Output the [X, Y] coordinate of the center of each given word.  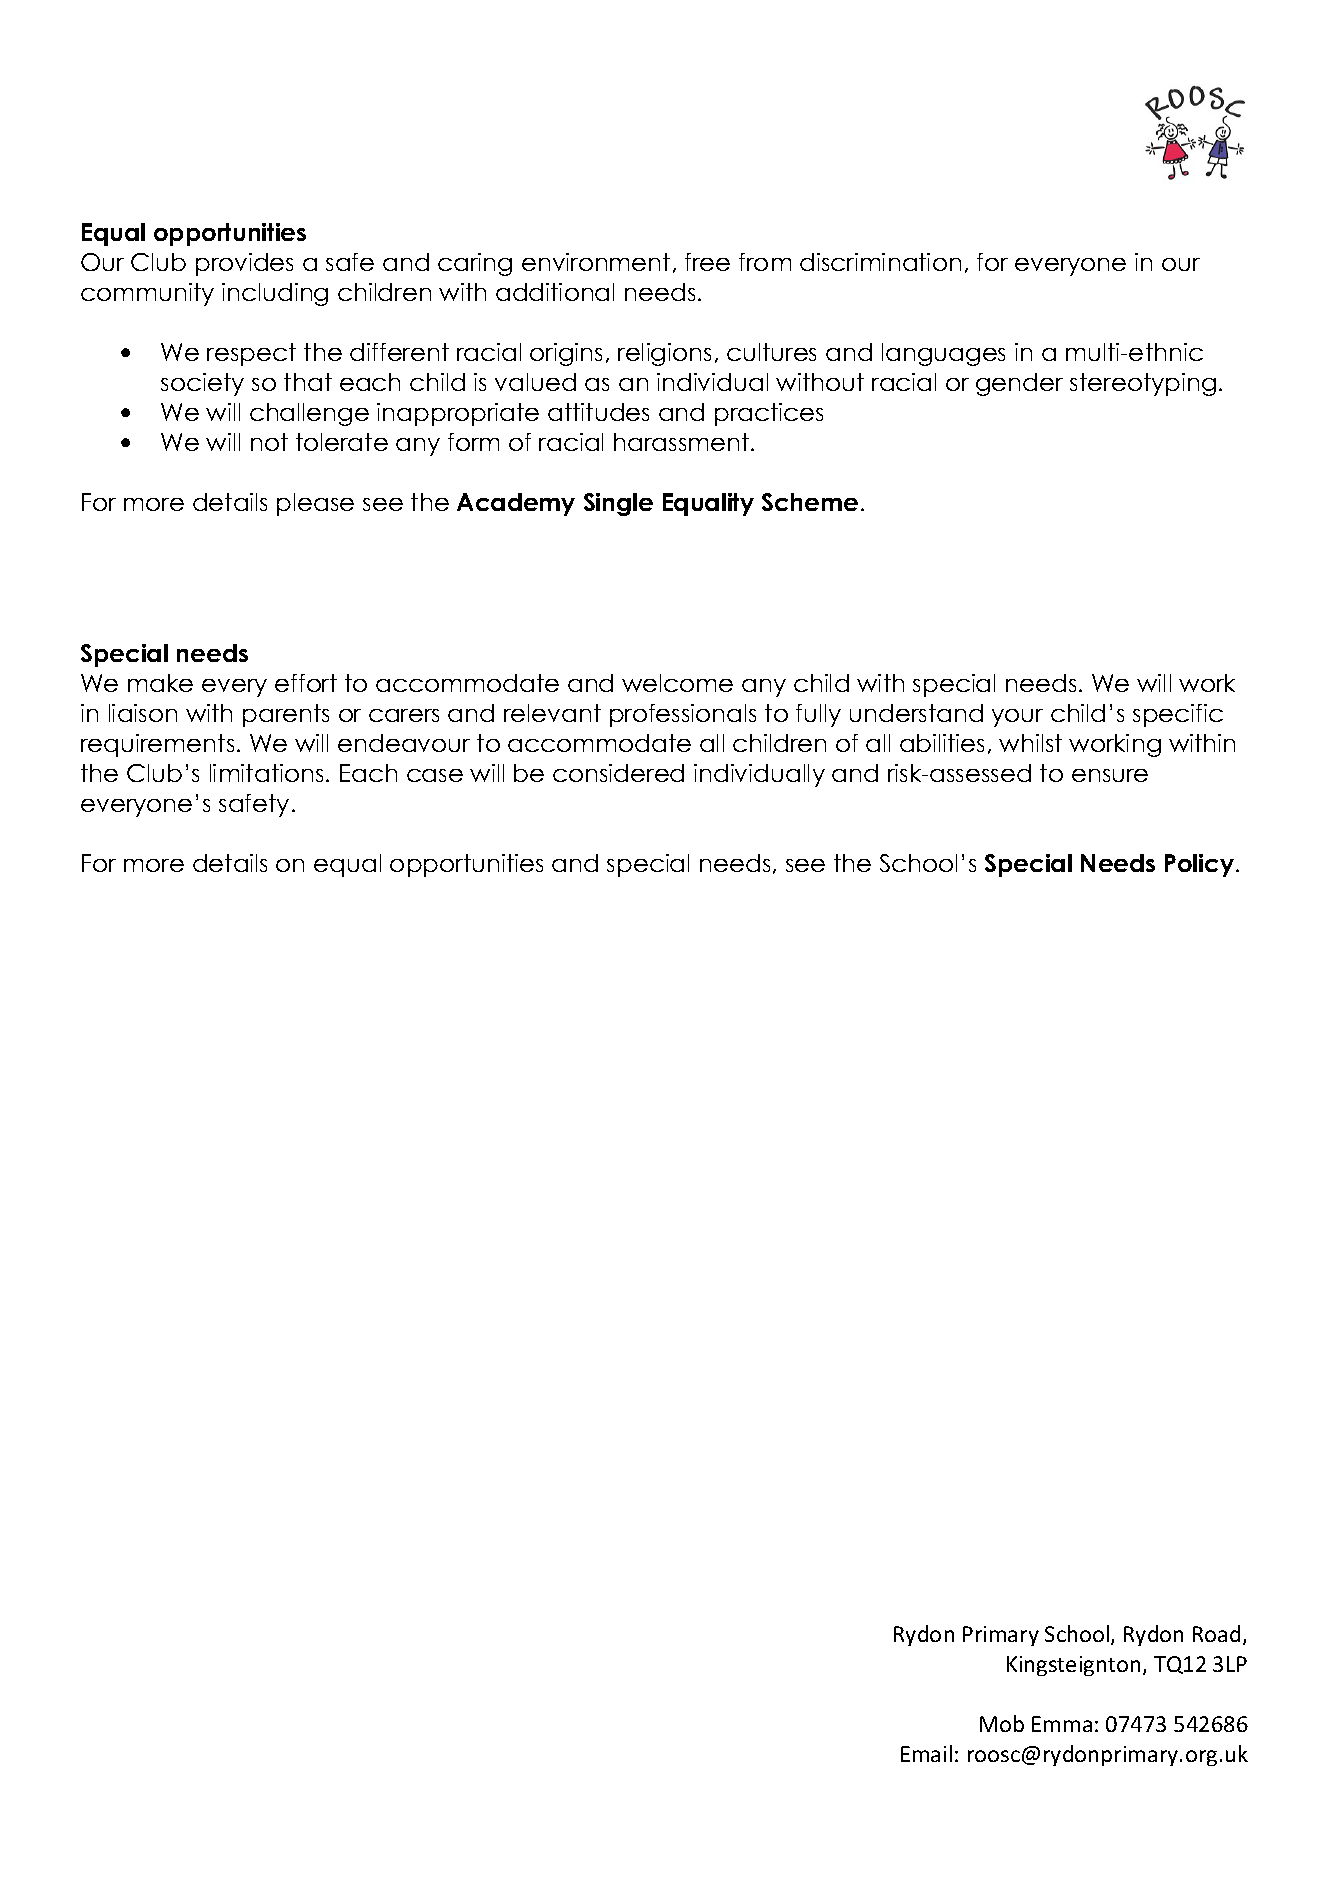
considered [618, 773]
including [275, 294]
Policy [1201, 865]
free [707, 262]
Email [926, 1753]
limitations [266, 773]
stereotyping [1143, 384]
